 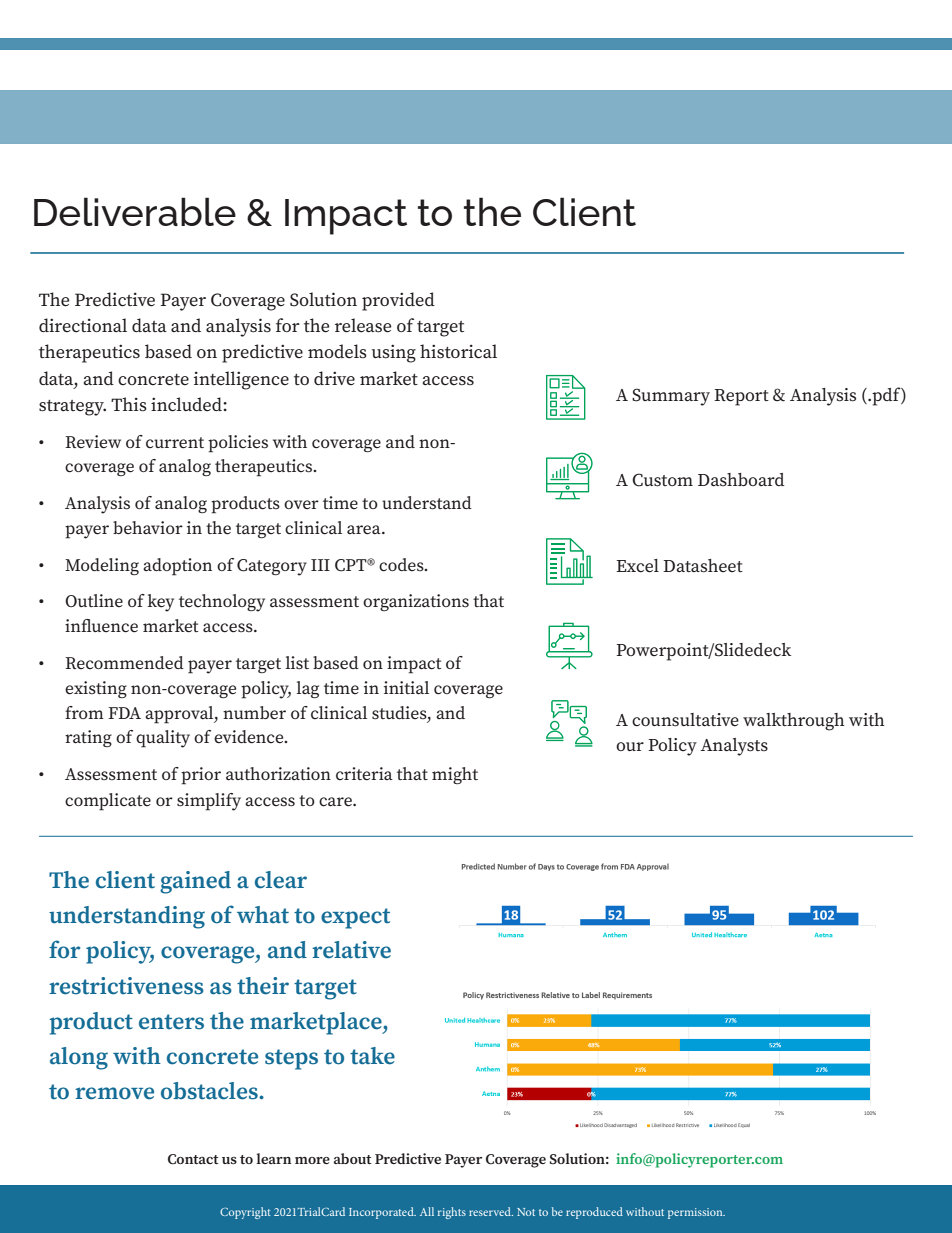 What do you see at coordinates (177, 567) in the image?
I see `adoption` at bounding box center [177, 567].
